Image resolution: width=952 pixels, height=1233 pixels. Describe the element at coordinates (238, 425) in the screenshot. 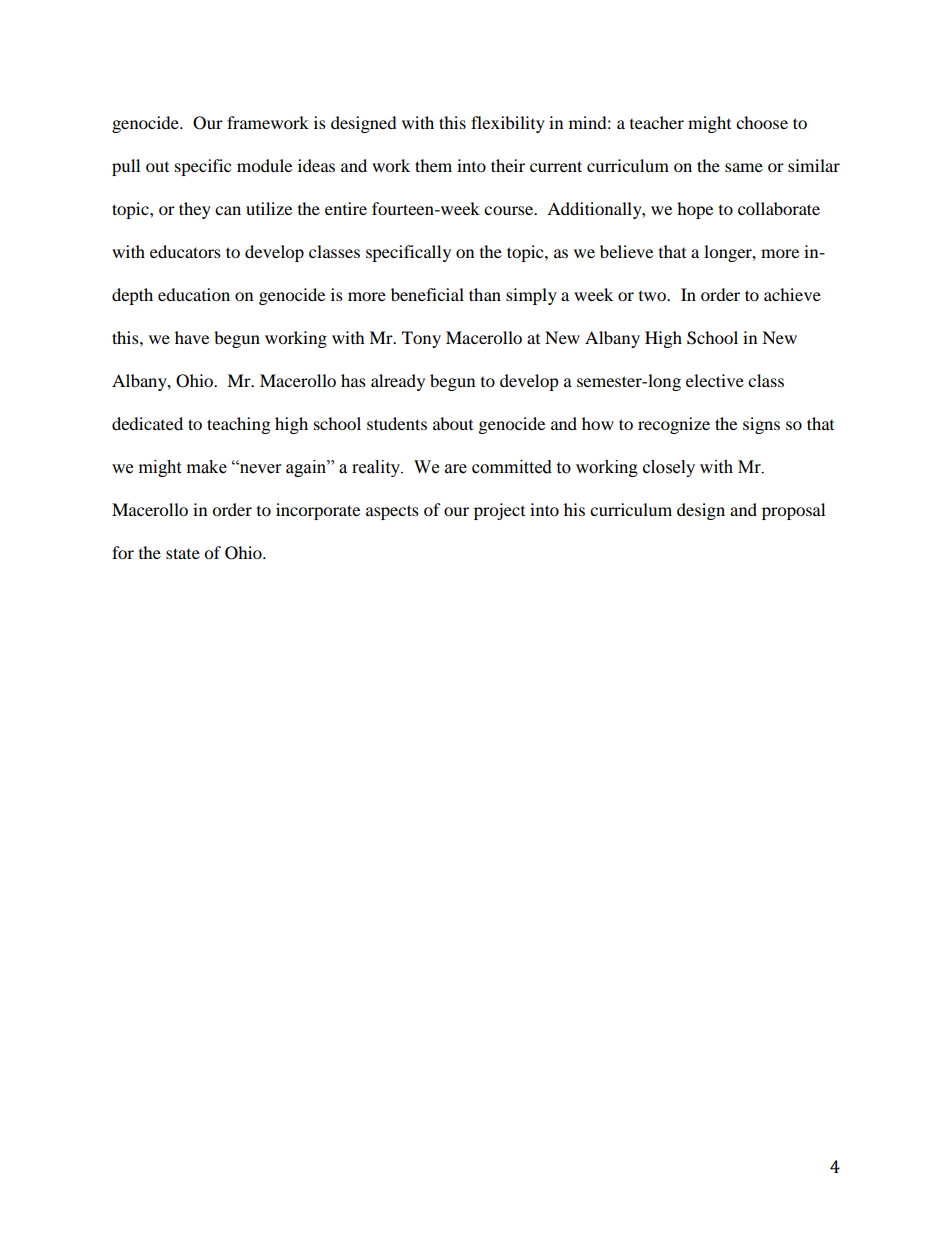

I see `teaching` at that location.
